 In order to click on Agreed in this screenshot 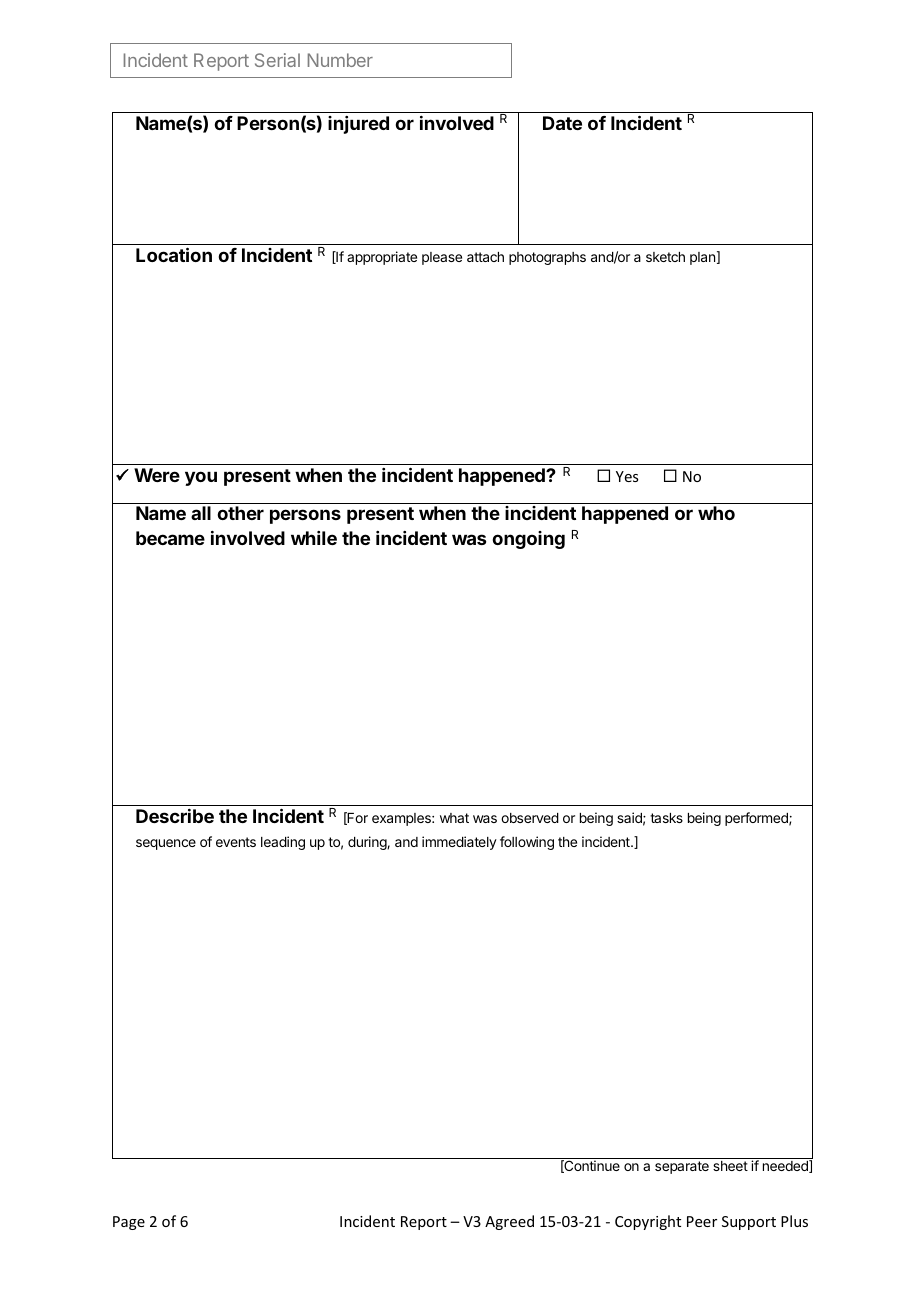, I will do `click(509, 1222)`.
